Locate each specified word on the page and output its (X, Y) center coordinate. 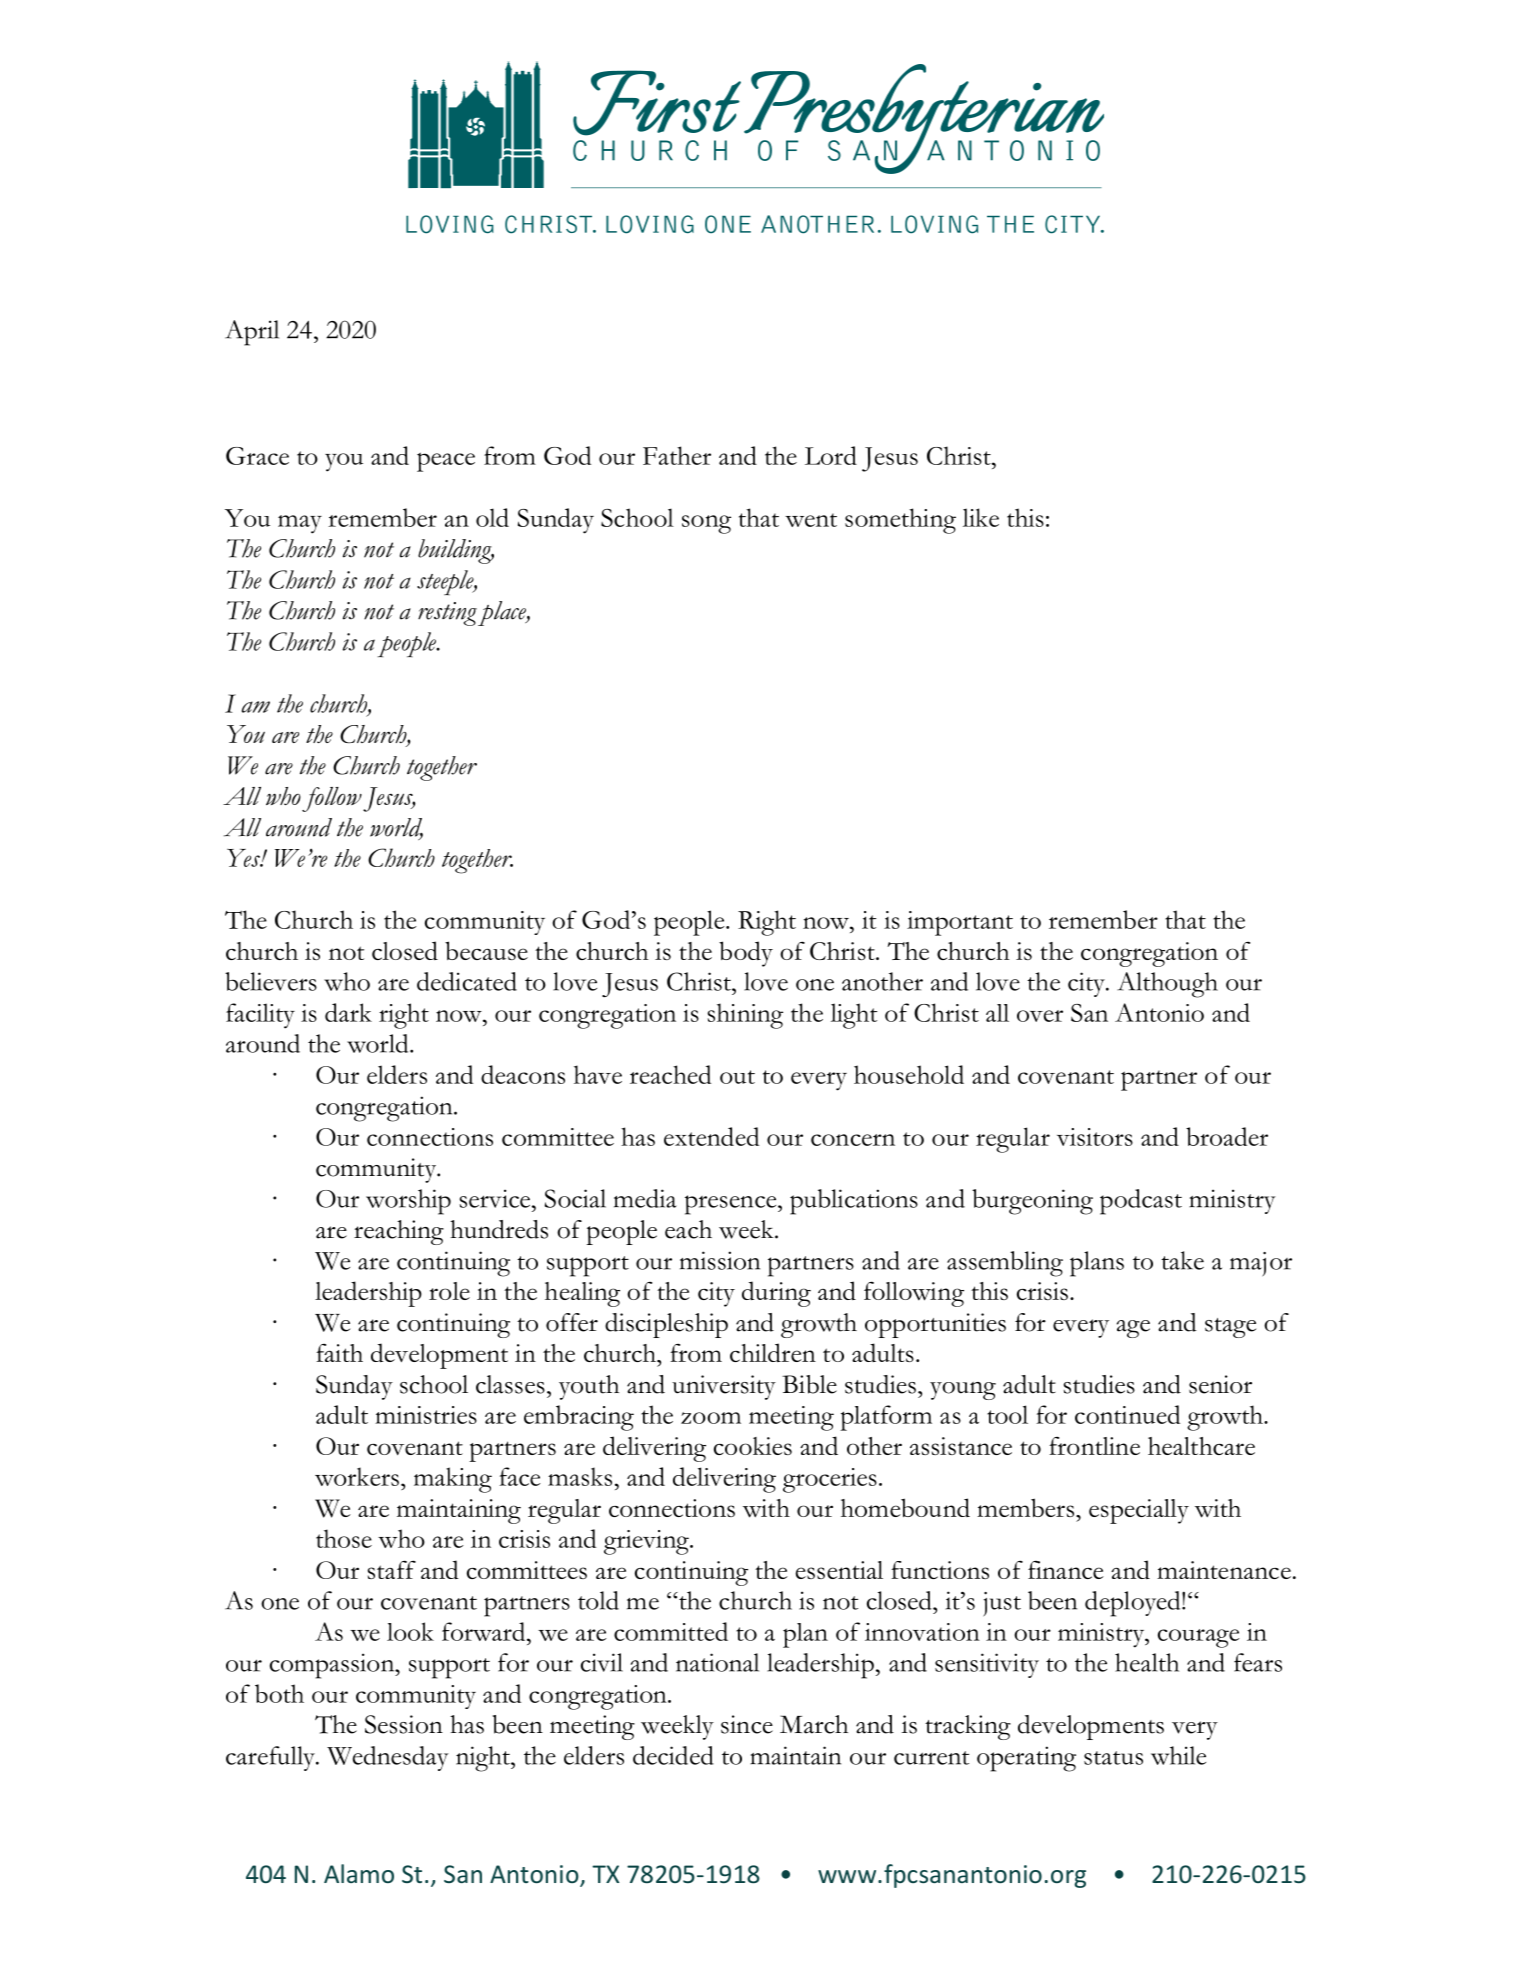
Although (1167, 985)
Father (677, 455)
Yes (244, 858)
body (746, 954)
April (252, 333)
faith (339, 1353)
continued (1127, 1414)
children (773, 1352)
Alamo (359, 1873)
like (981, 517)
